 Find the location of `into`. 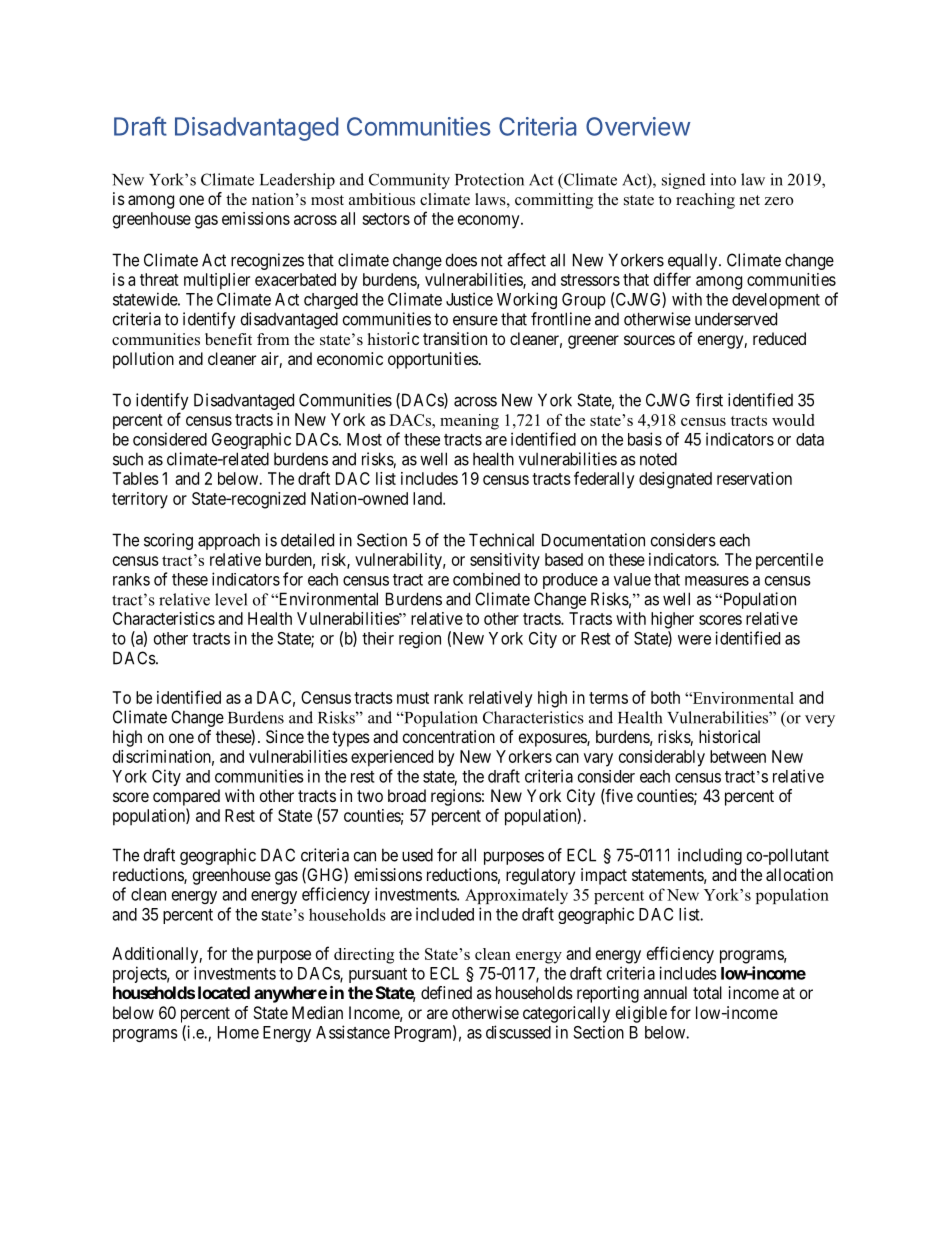

into is located at coordinates (723, 179).
